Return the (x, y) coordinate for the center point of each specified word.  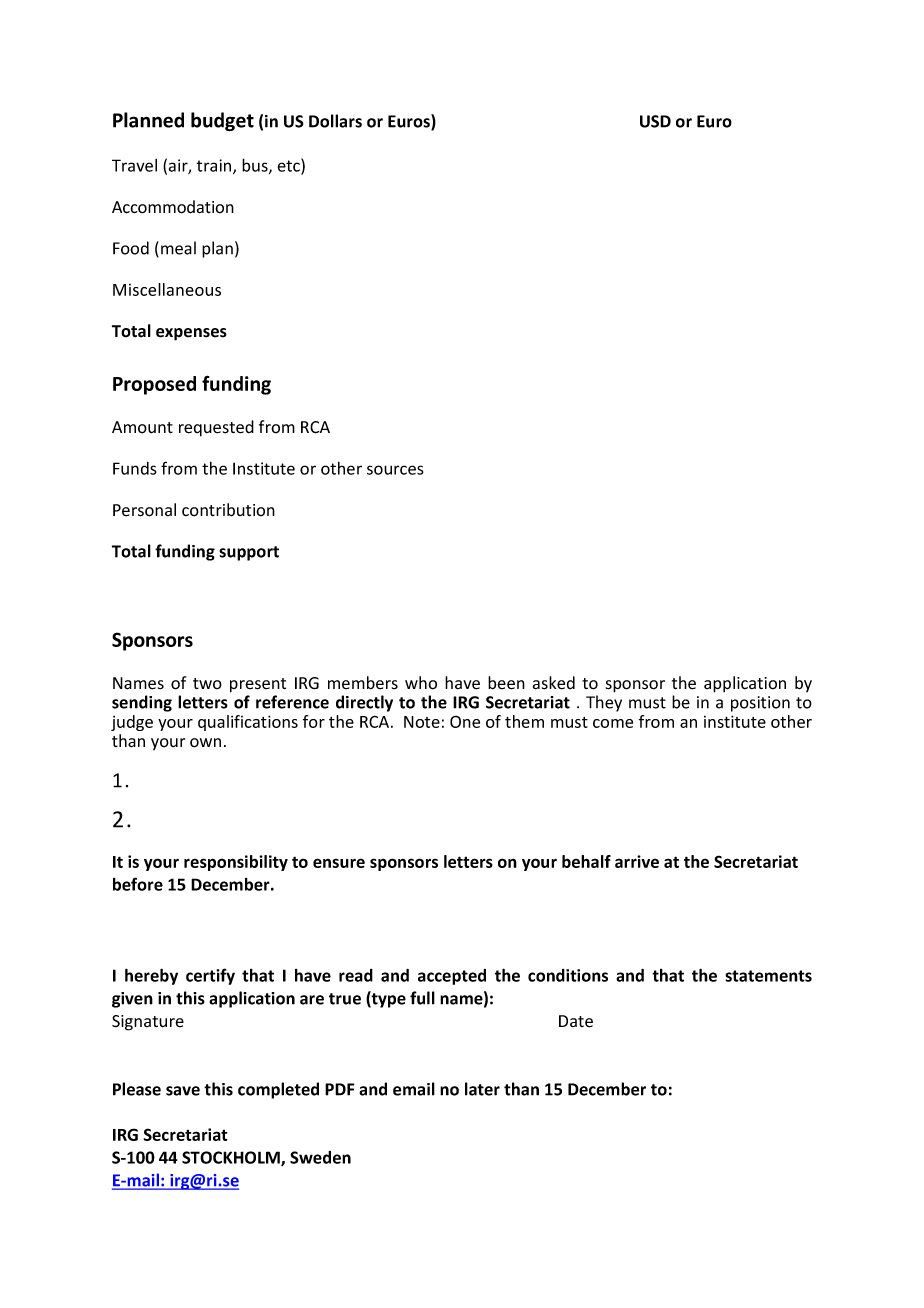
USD (655, 121)
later (482, 1089)
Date (576, 1021)
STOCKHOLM (232, 1158)
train (215, 166)
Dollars (335, 121)
